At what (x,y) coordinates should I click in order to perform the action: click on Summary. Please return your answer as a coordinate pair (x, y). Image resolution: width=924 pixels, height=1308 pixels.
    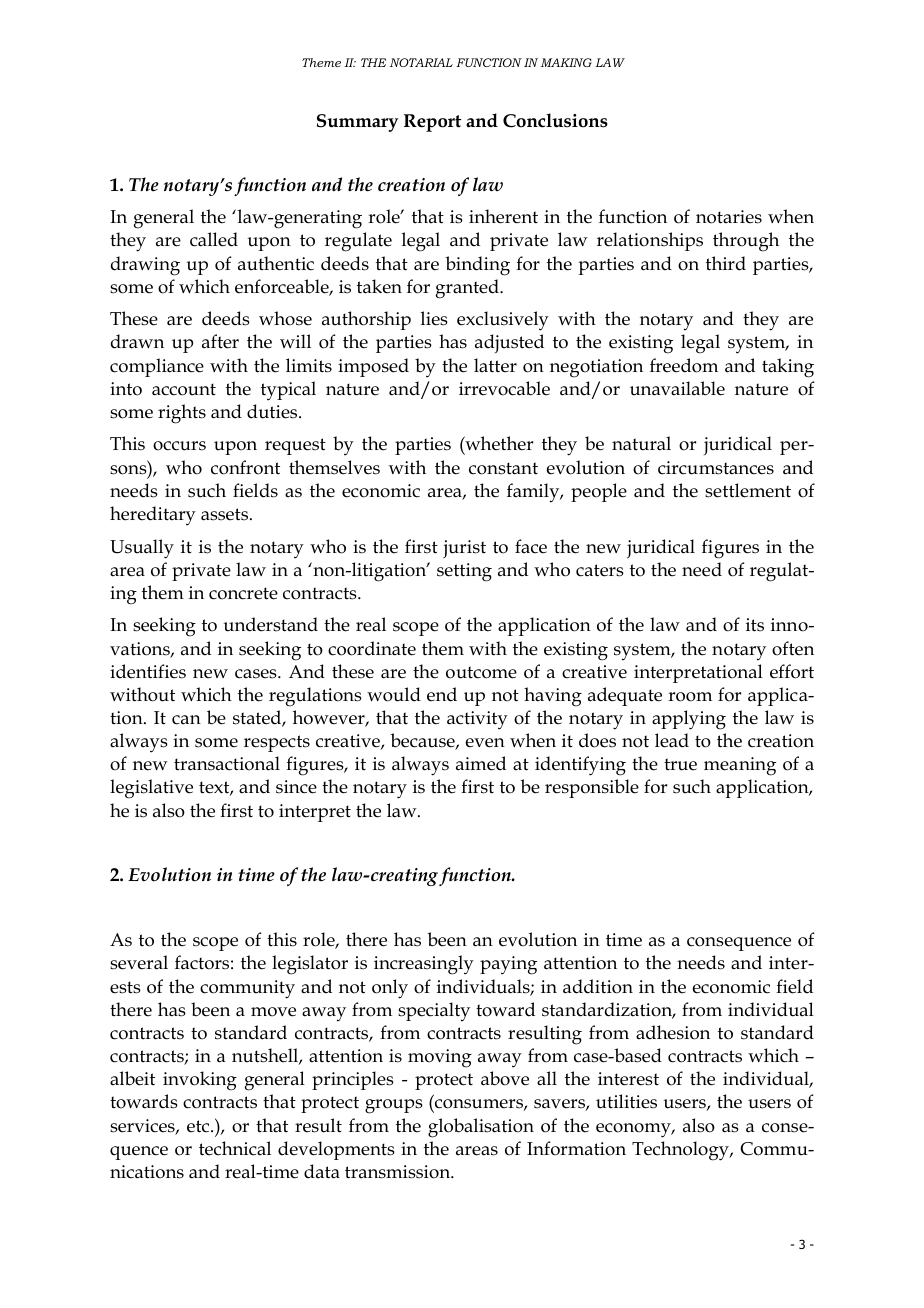
    Looking at the image, I should click on (357, 123).
